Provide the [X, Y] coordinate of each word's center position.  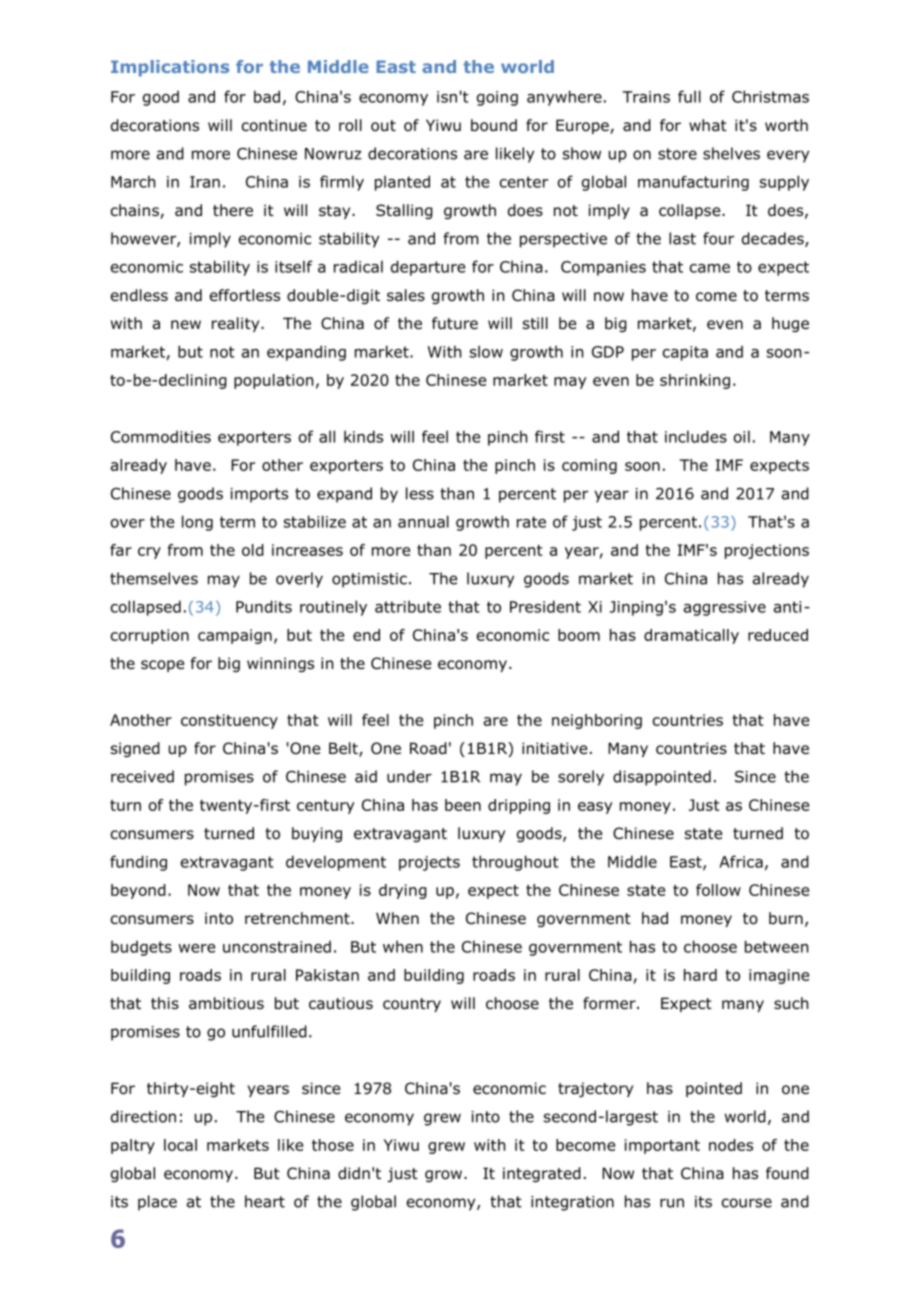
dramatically [691, 636]
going [497, 98]
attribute [408, 606]
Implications [170, 68]
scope [162, 666]
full [689, 96]
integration [572, 1203]
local [180, 1145]
